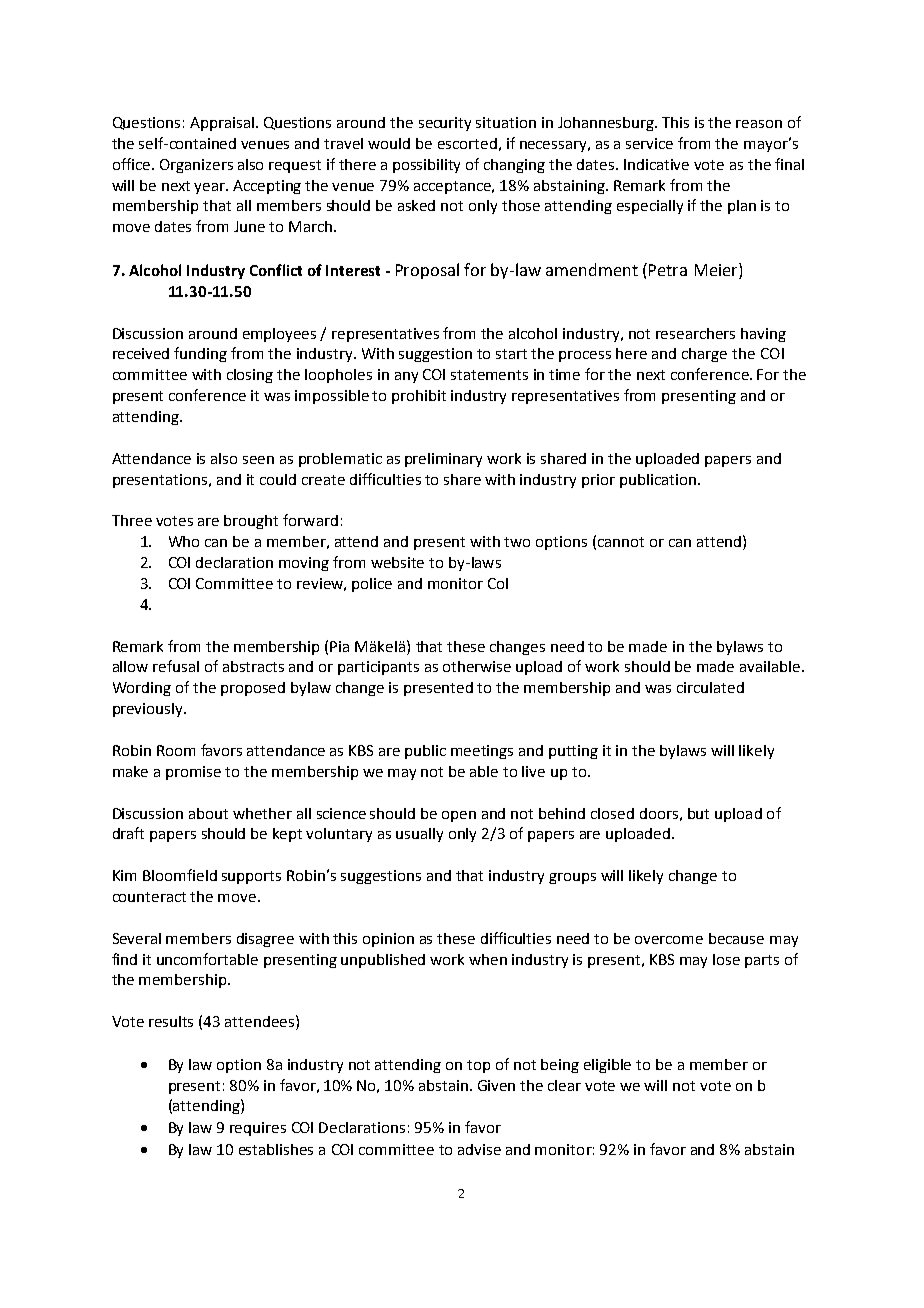 Image resolution: width=924 pixels, height=1308 pixels. Describe the element at coordinates (698, 813) in the image. I see `but` at that location.
